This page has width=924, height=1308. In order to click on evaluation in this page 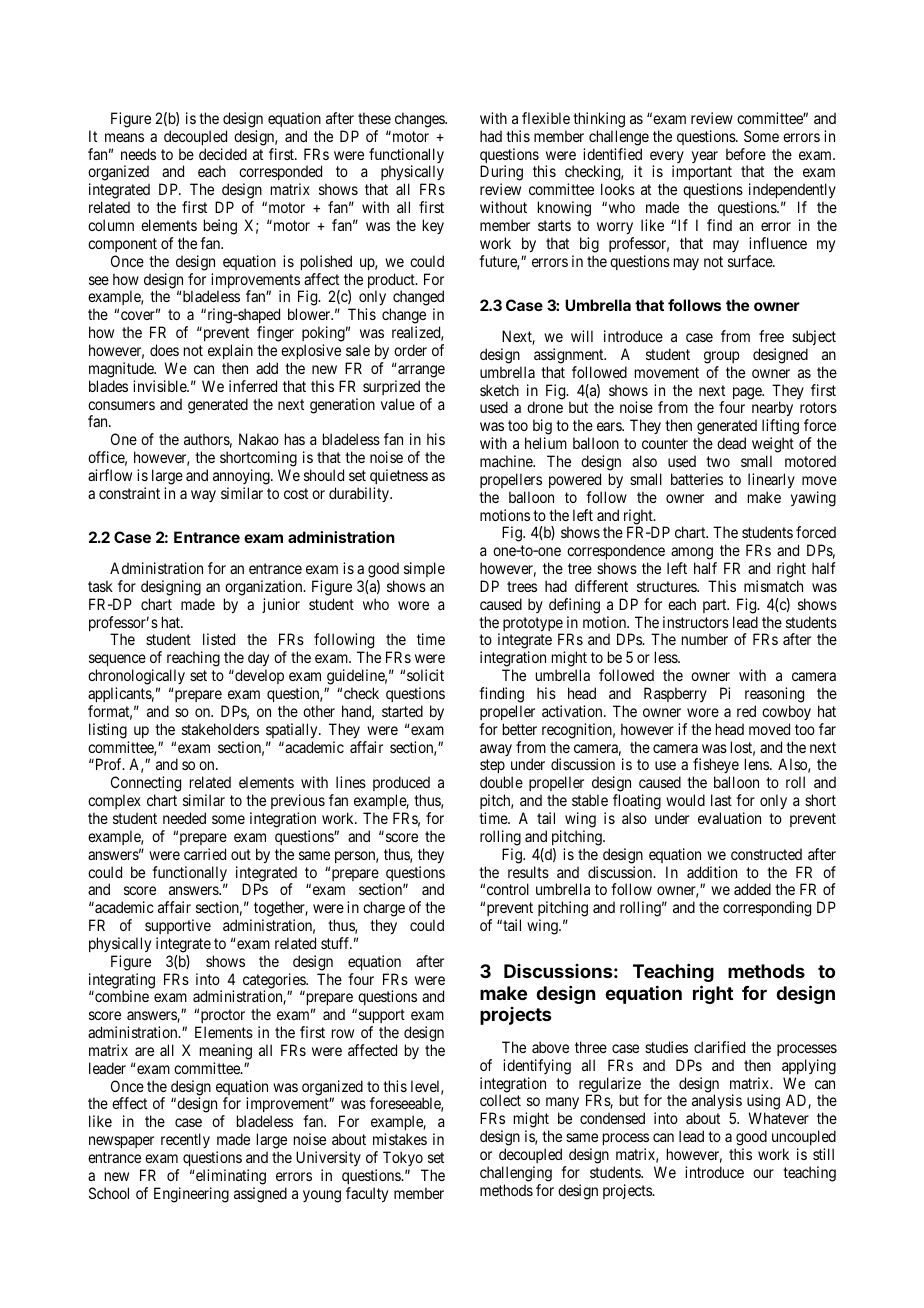, I will do `click(729, 818)`.
